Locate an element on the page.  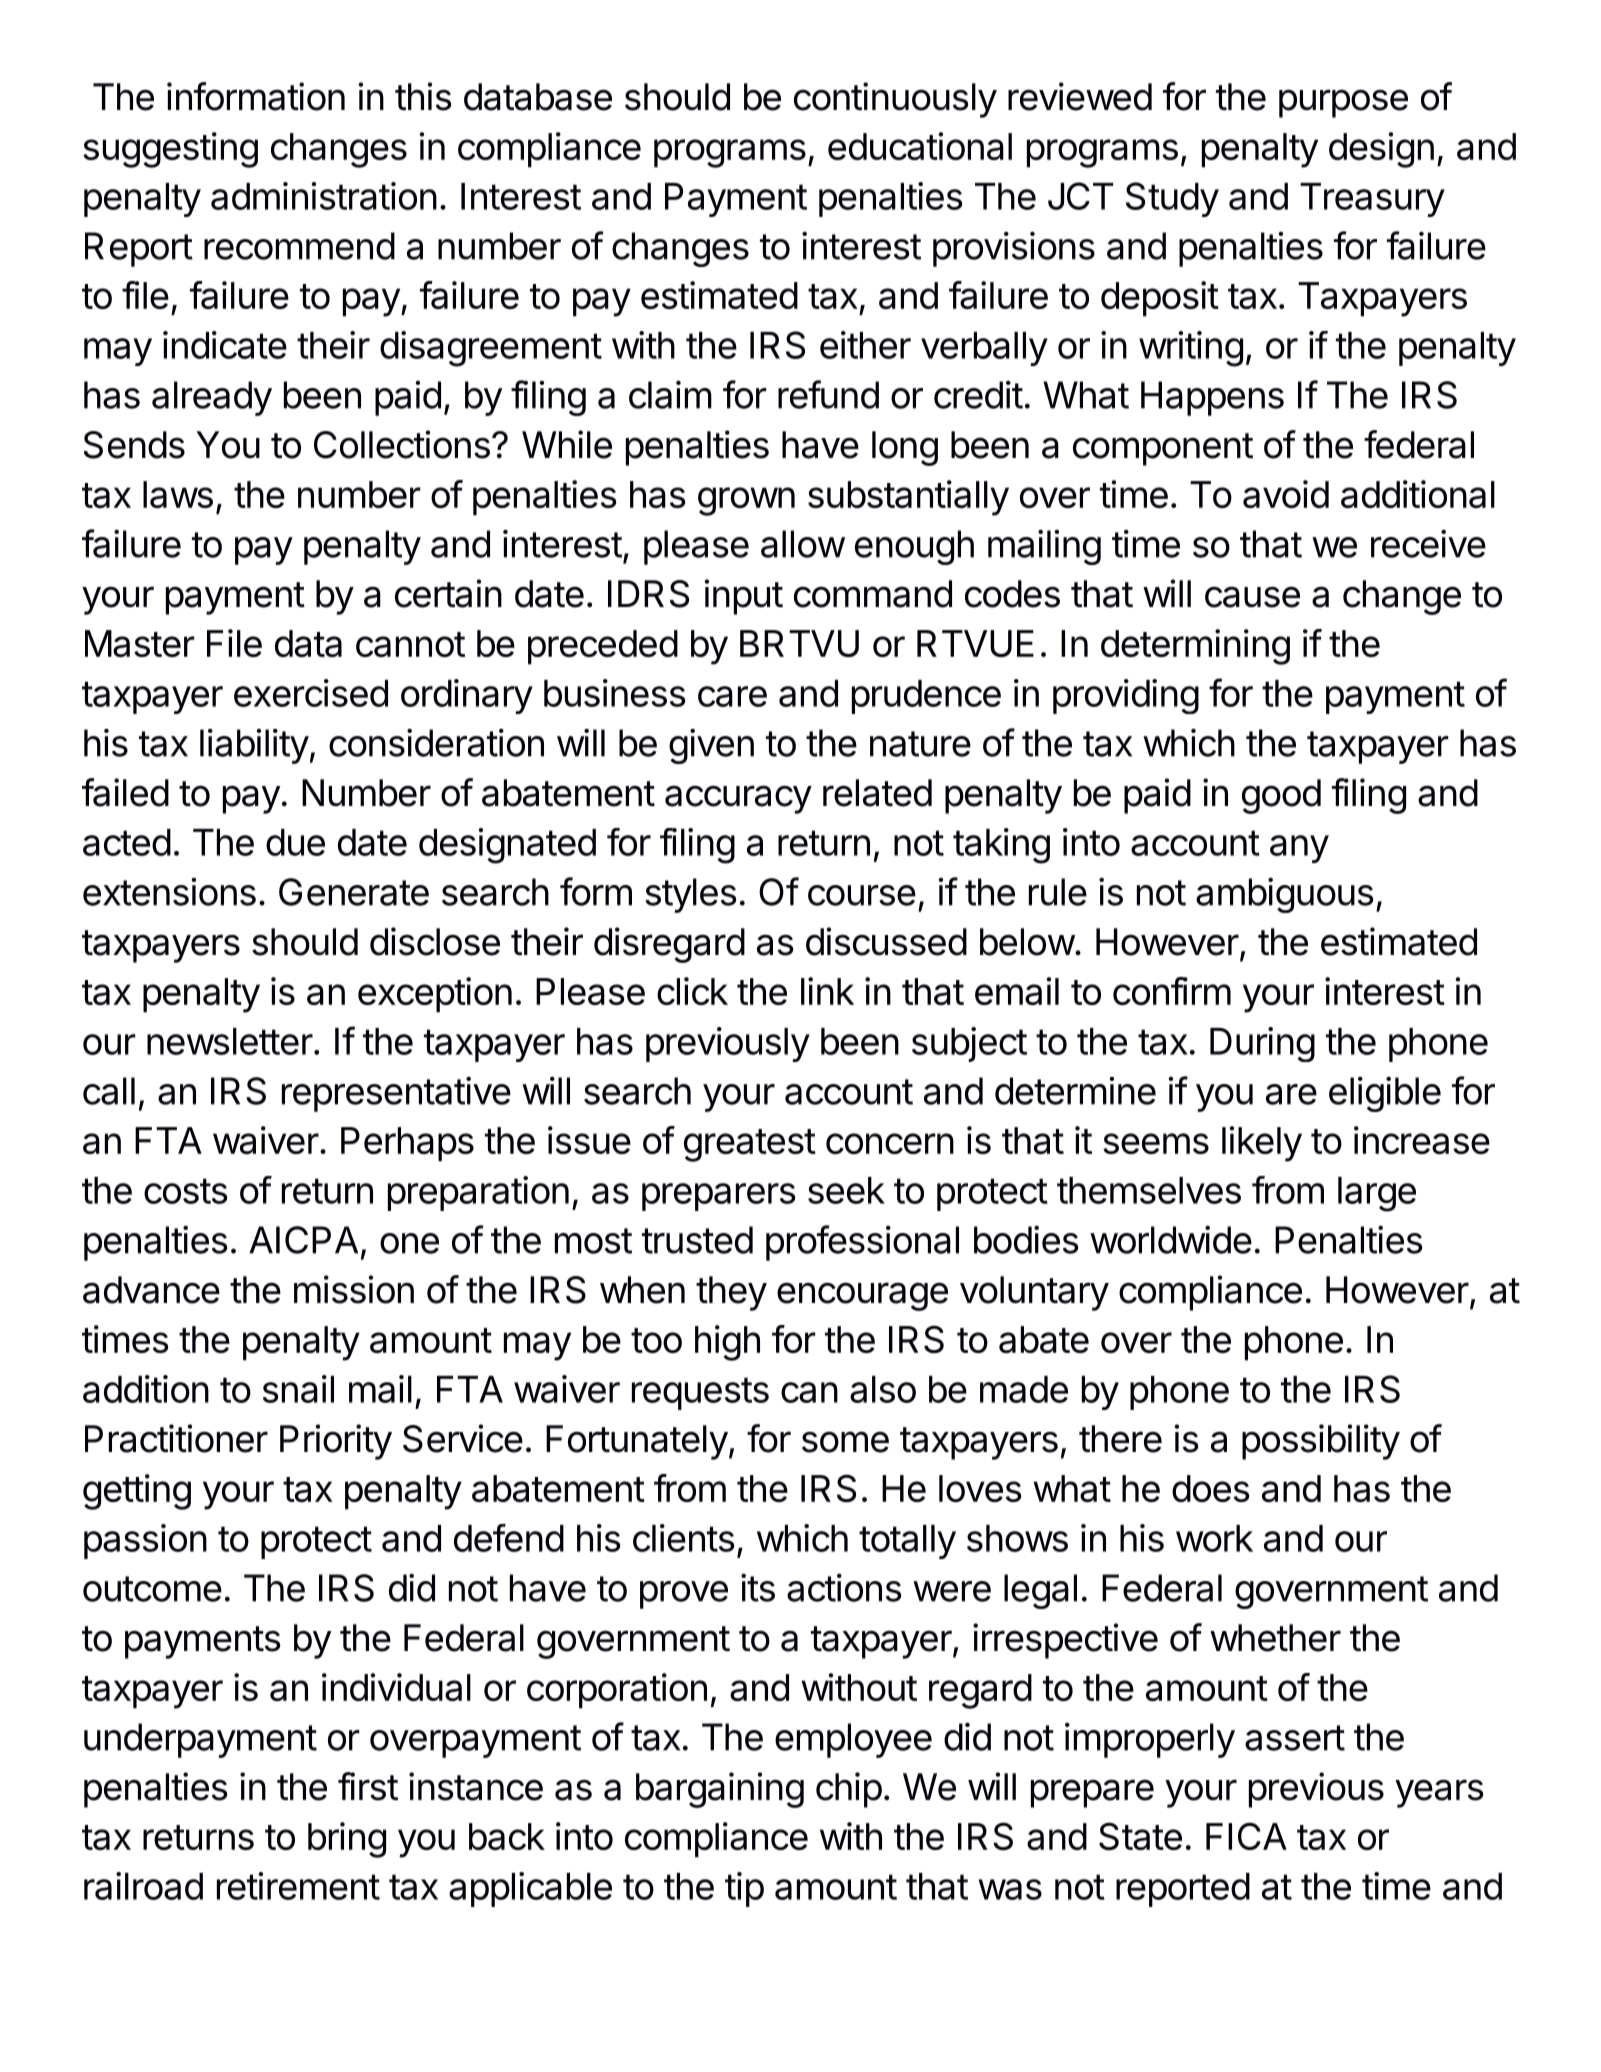
administration is located at coordinates (324, 196).
